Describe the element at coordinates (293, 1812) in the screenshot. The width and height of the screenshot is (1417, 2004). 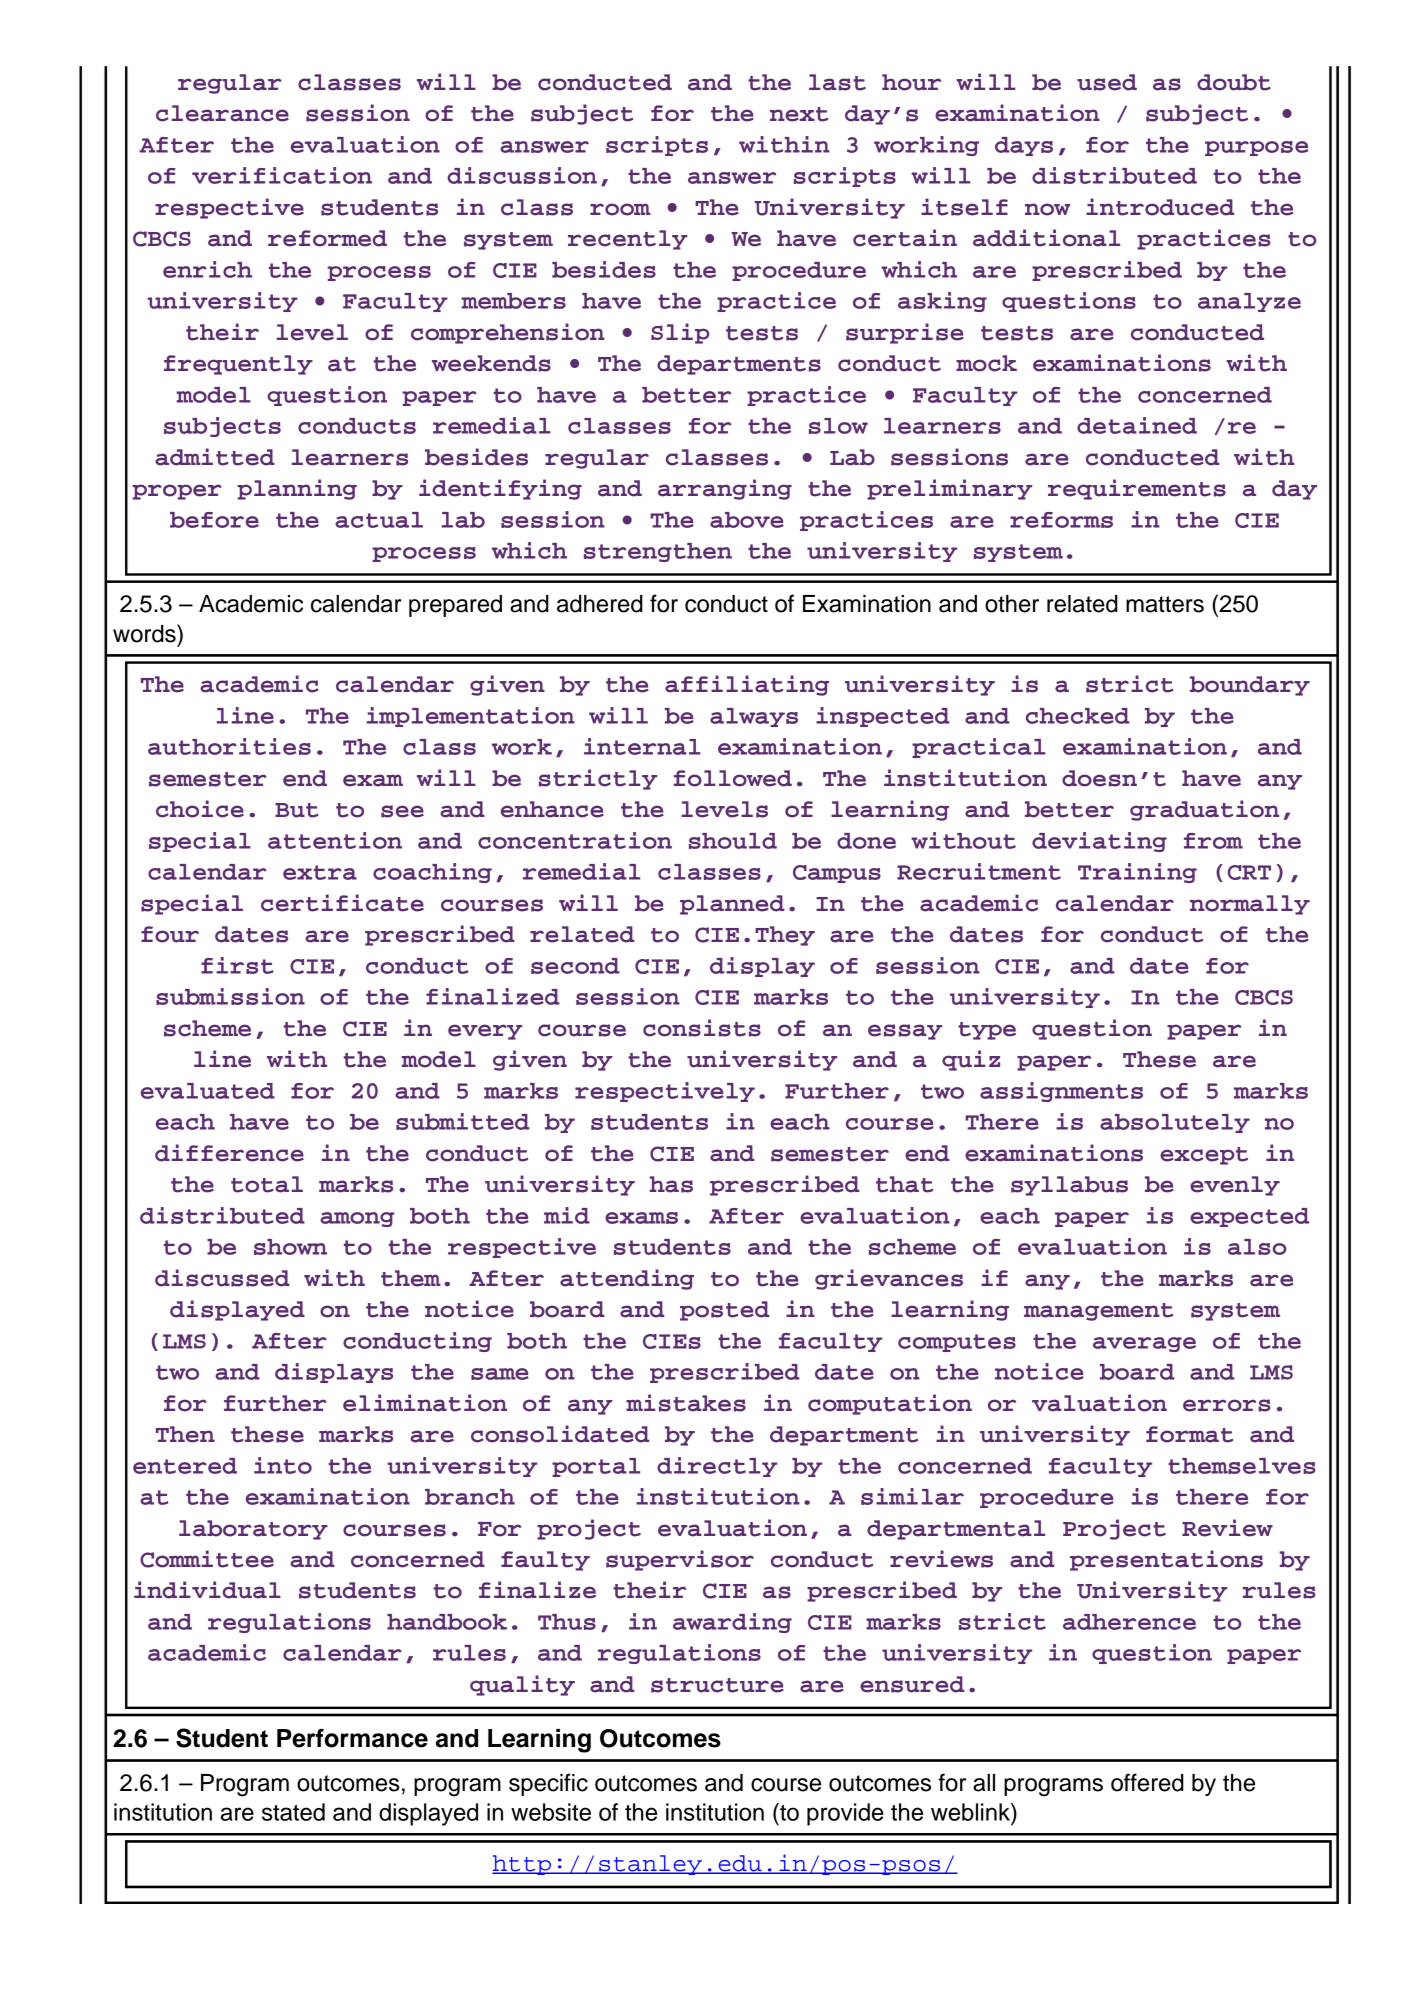
I see `stated` at that location.
